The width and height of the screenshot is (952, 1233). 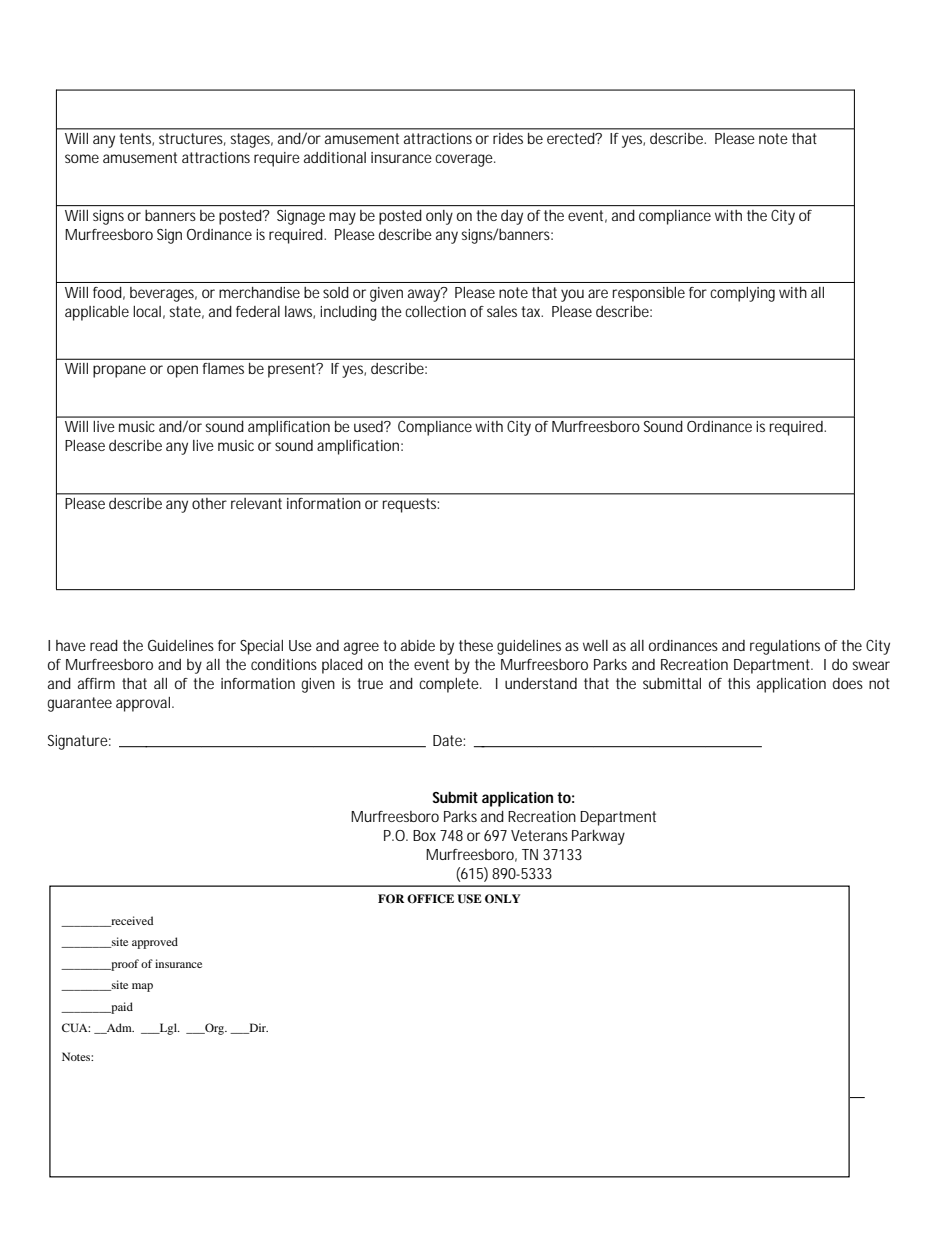 What do you see at coordinates (411, 505) in the screenshot?
I see `requests` at bounding box center [411, 505].
